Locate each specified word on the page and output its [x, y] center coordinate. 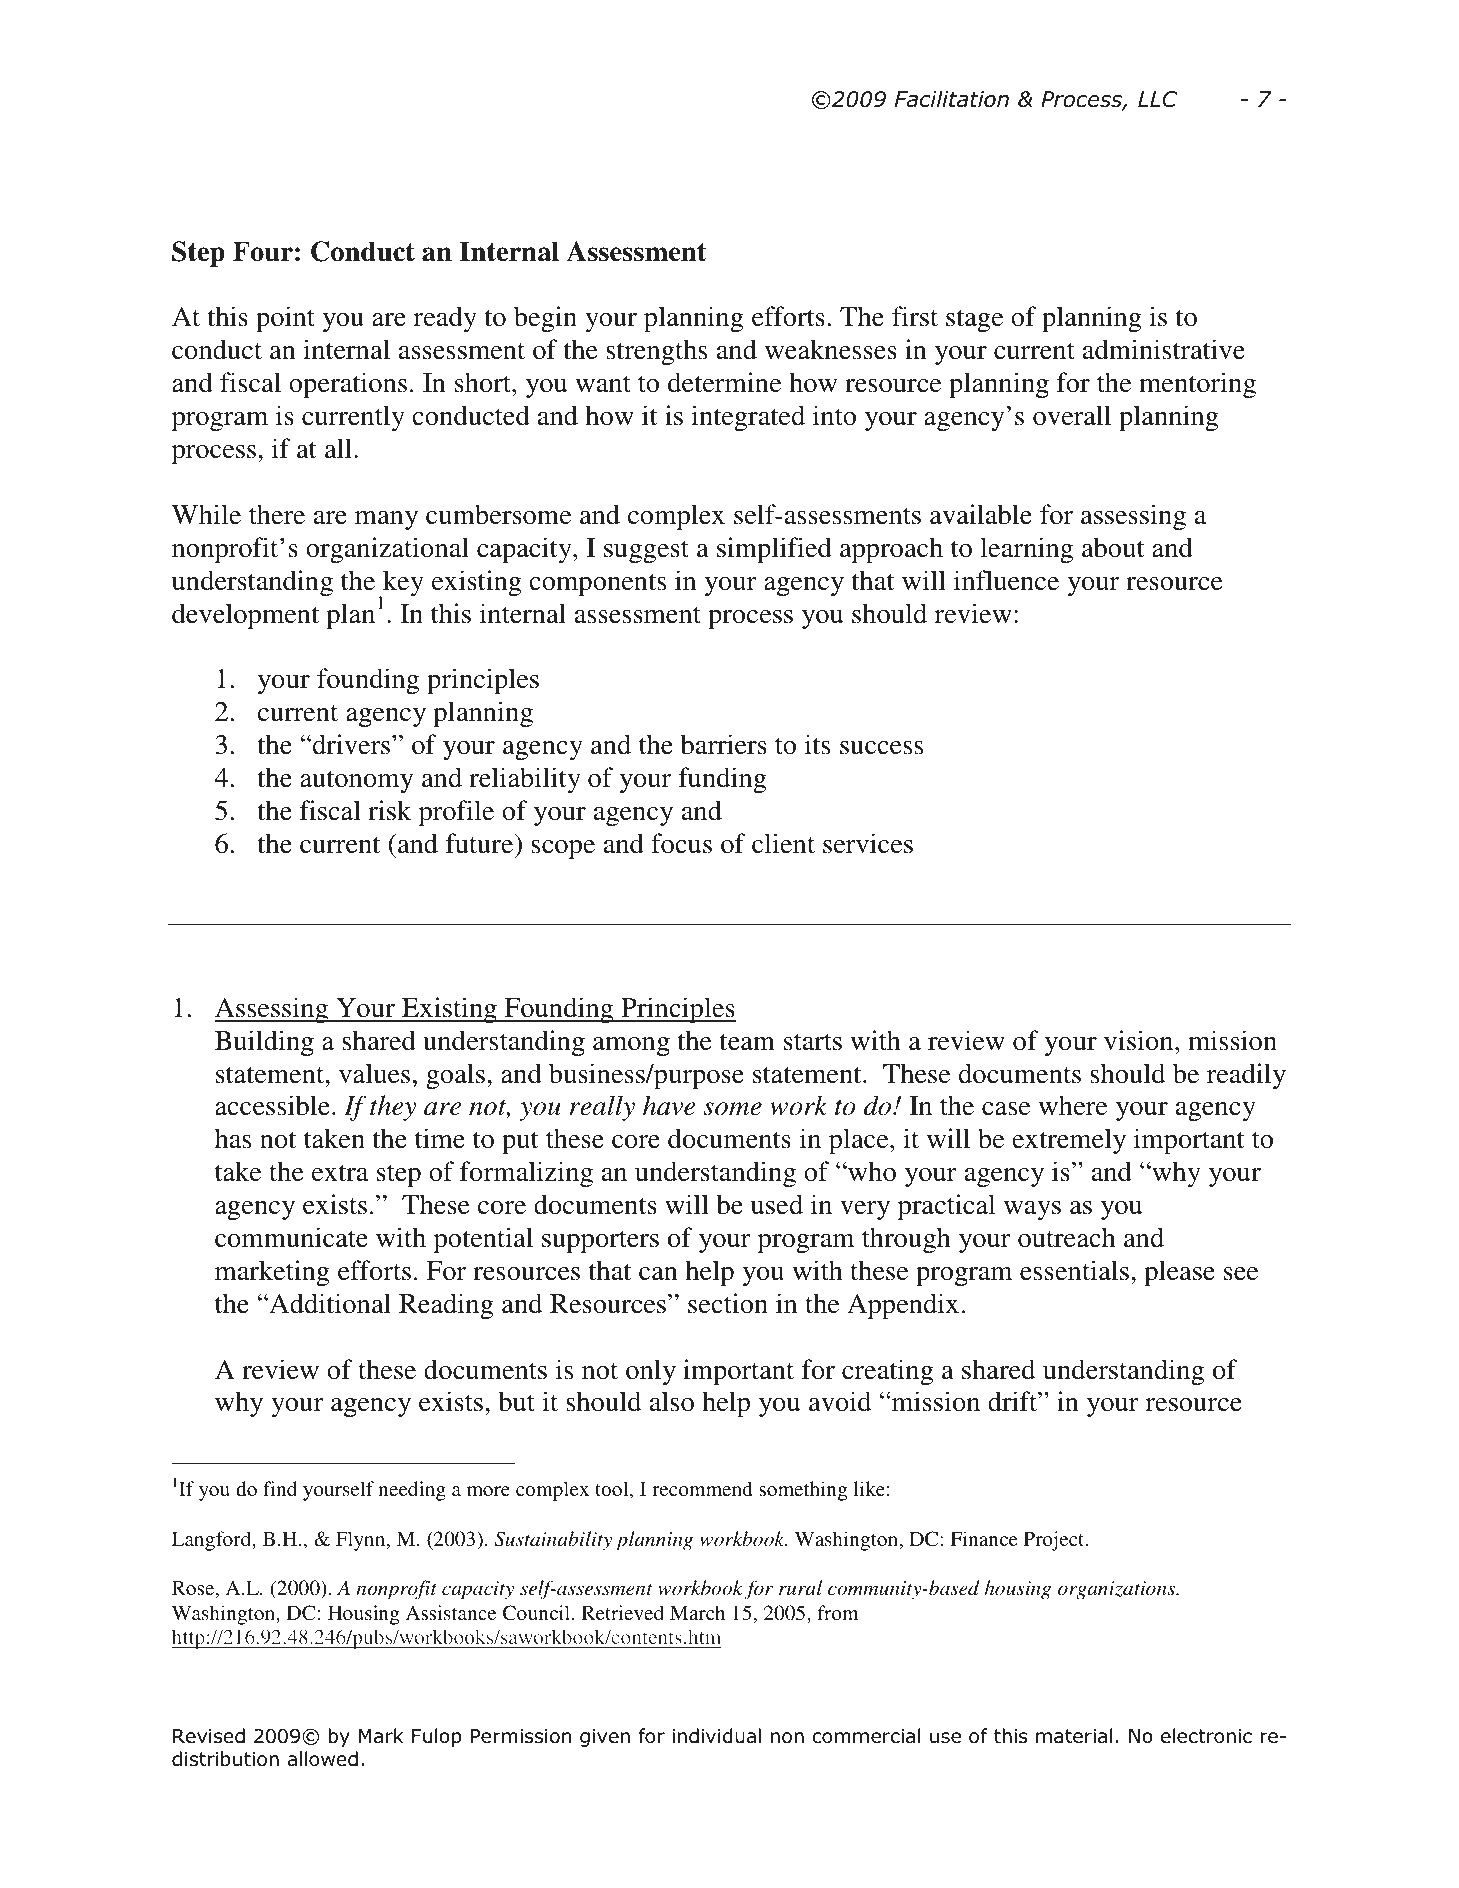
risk [390, 810]
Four [263, 251]
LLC [1157, 99]
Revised [209, 1736]
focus [681, 843]
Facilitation [952, 99]
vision [1140, 1040]
